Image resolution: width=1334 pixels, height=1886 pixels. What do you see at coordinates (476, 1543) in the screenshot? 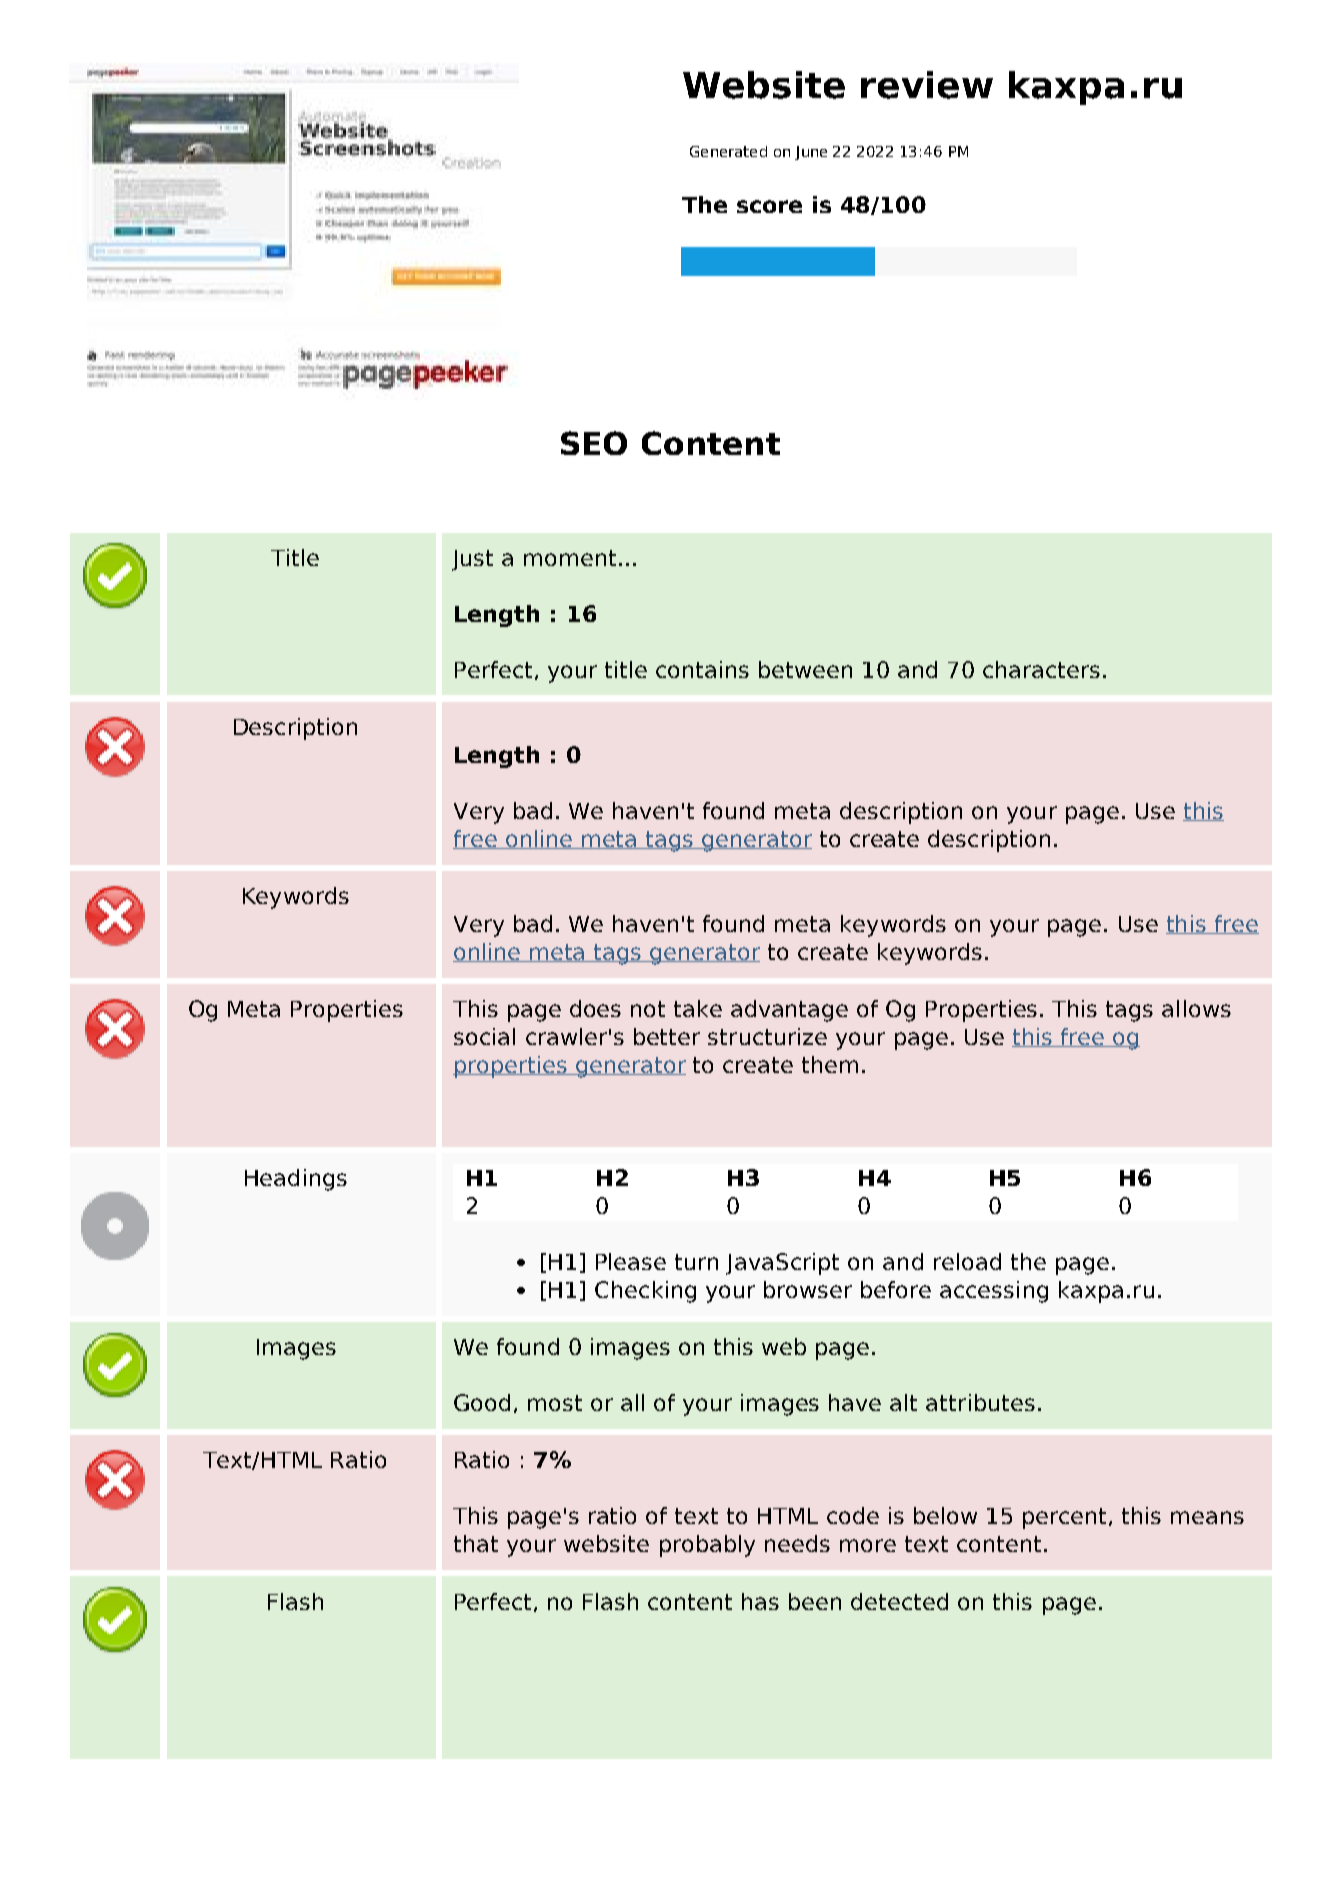
I see `that` at bounding box center [476, 1543].
